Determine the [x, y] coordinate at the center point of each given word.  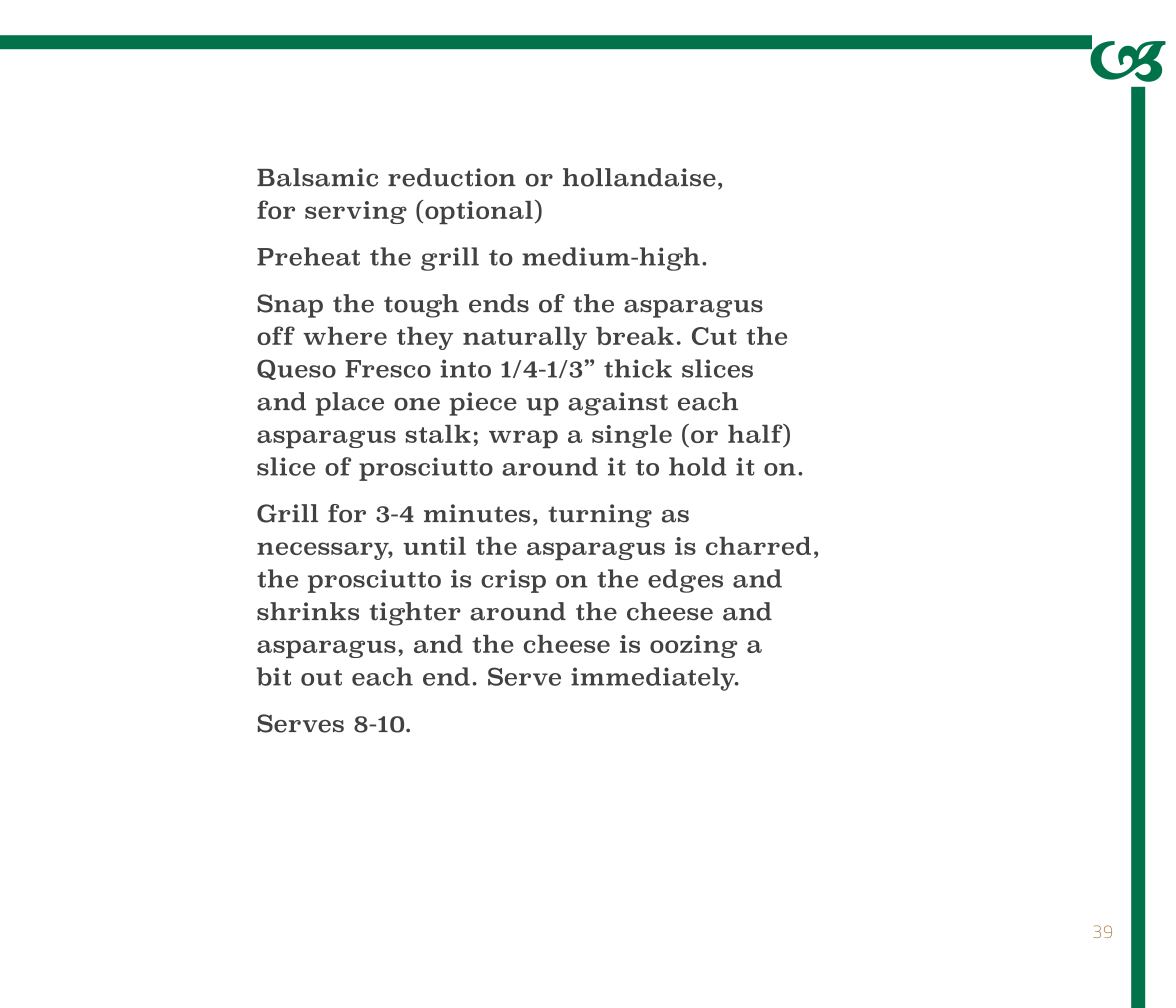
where [345, 336]
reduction [452, 177]
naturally [525, 338]
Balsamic [317, 177]
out [321, 678]
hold [698, 466]
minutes [477, 513]
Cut [714, 336]
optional [479, 213]
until [434, 546]
